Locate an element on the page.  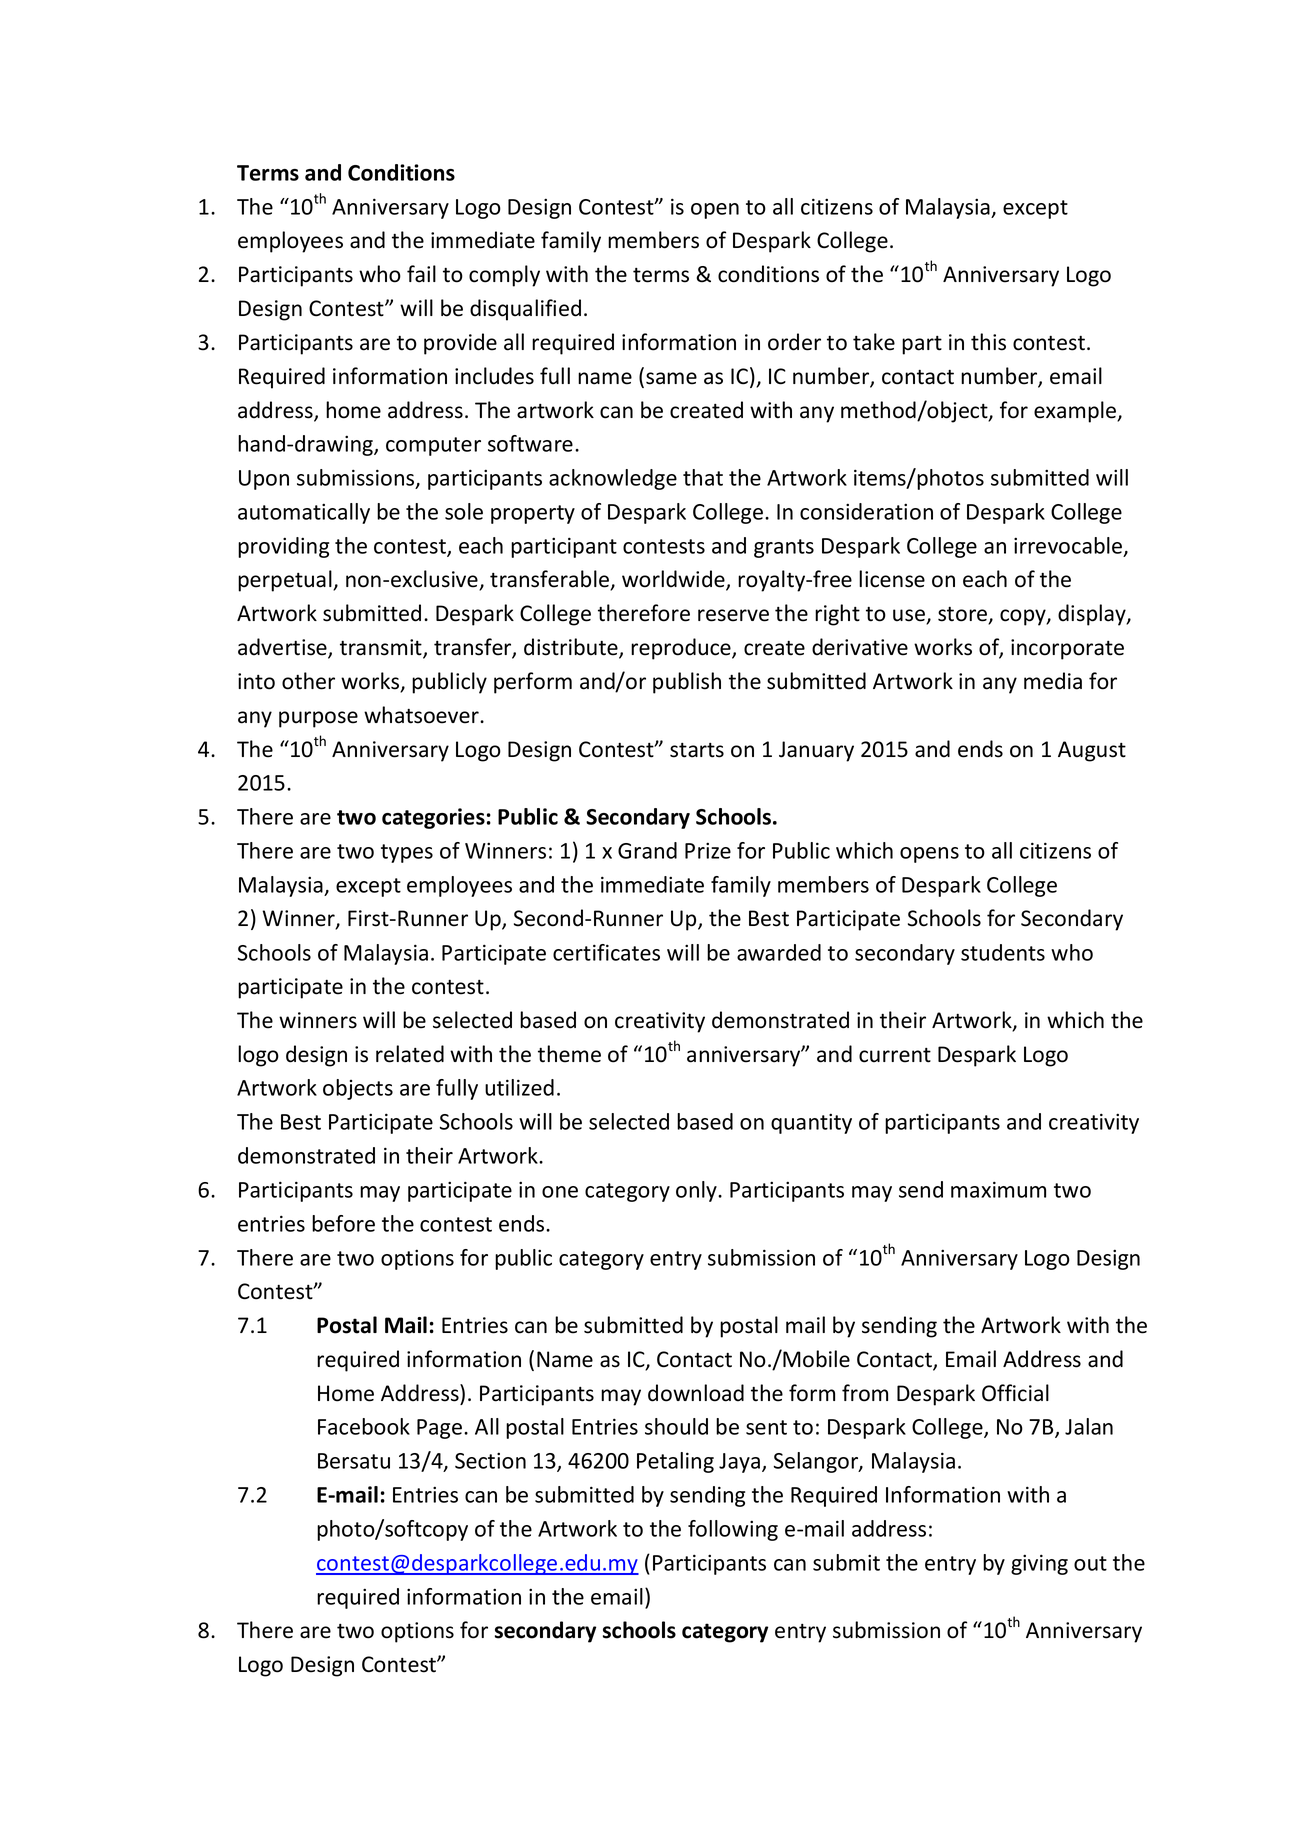
giving is located at coordinates (1039, 1564).
